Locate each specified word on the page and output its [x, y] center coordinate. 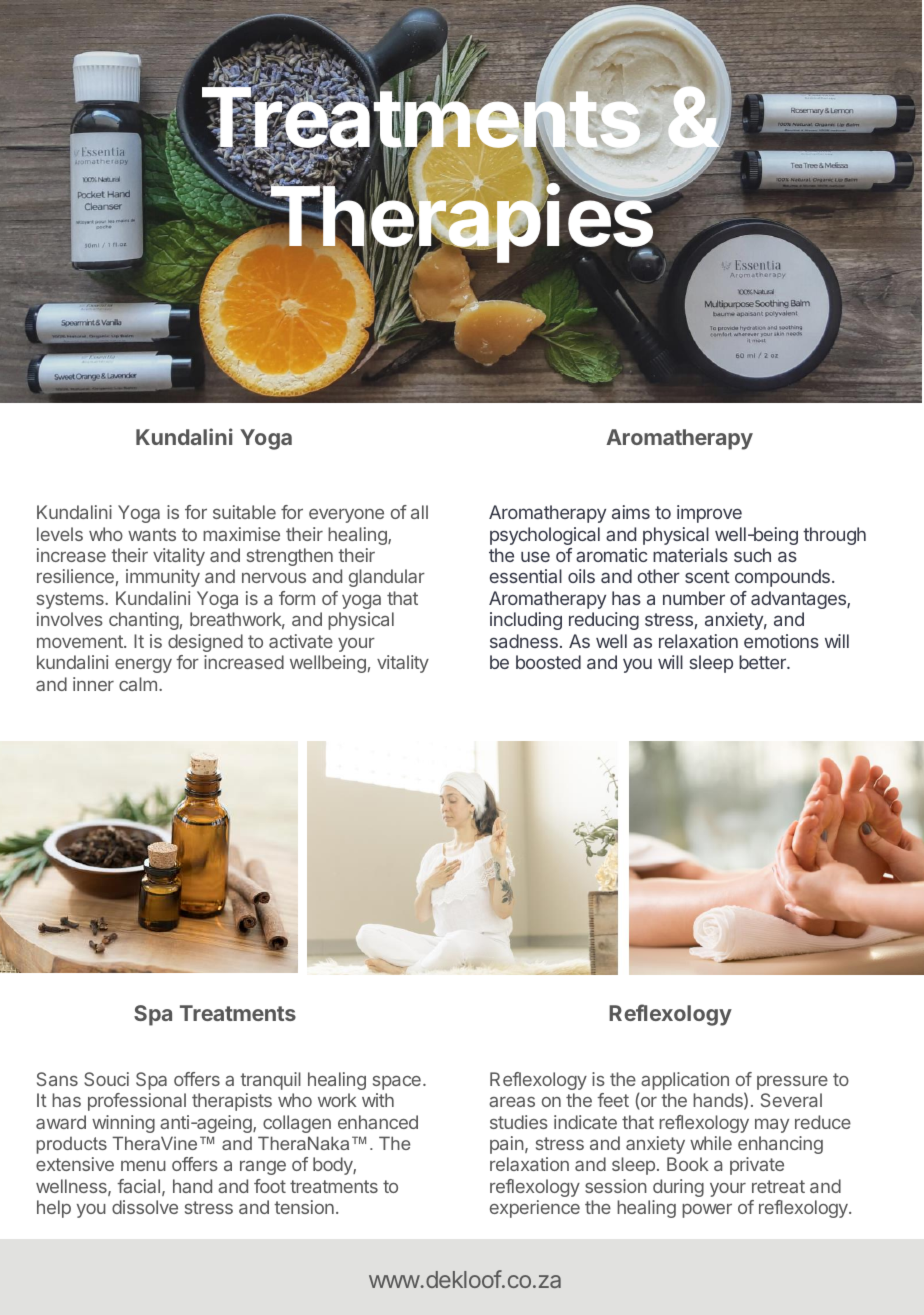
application [685, 1081]
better [763, 662]
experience [535, 1209]
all [419, 512]
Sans [57, 1079]
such [752, 555]
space [397, 1083]
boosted [548, 662]
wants [152, 534]
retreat [778, 1186]
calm [138, 684]
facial [138, 1186]
